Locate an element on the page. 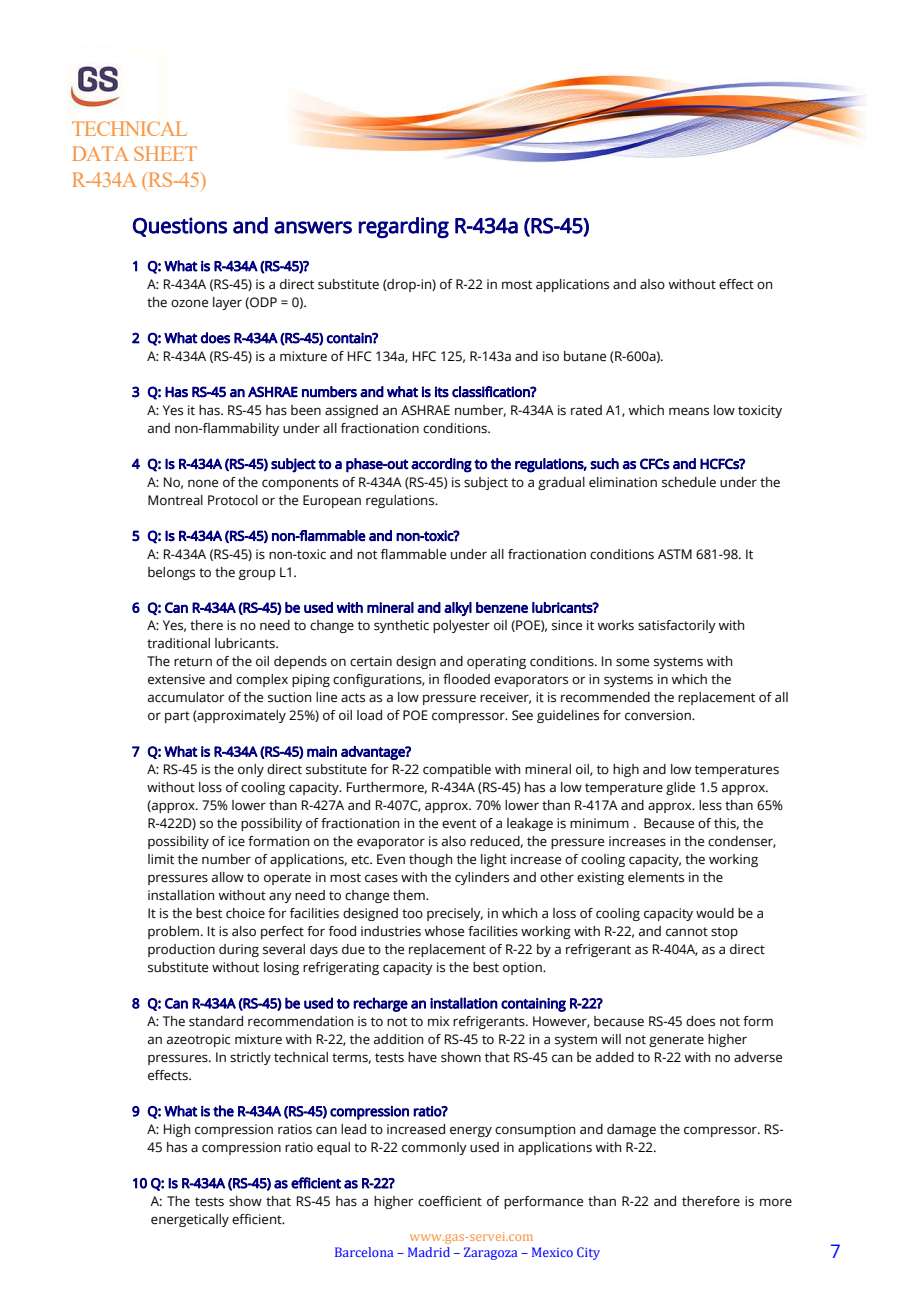  Madrid is located at coordinates (429, 1252).
